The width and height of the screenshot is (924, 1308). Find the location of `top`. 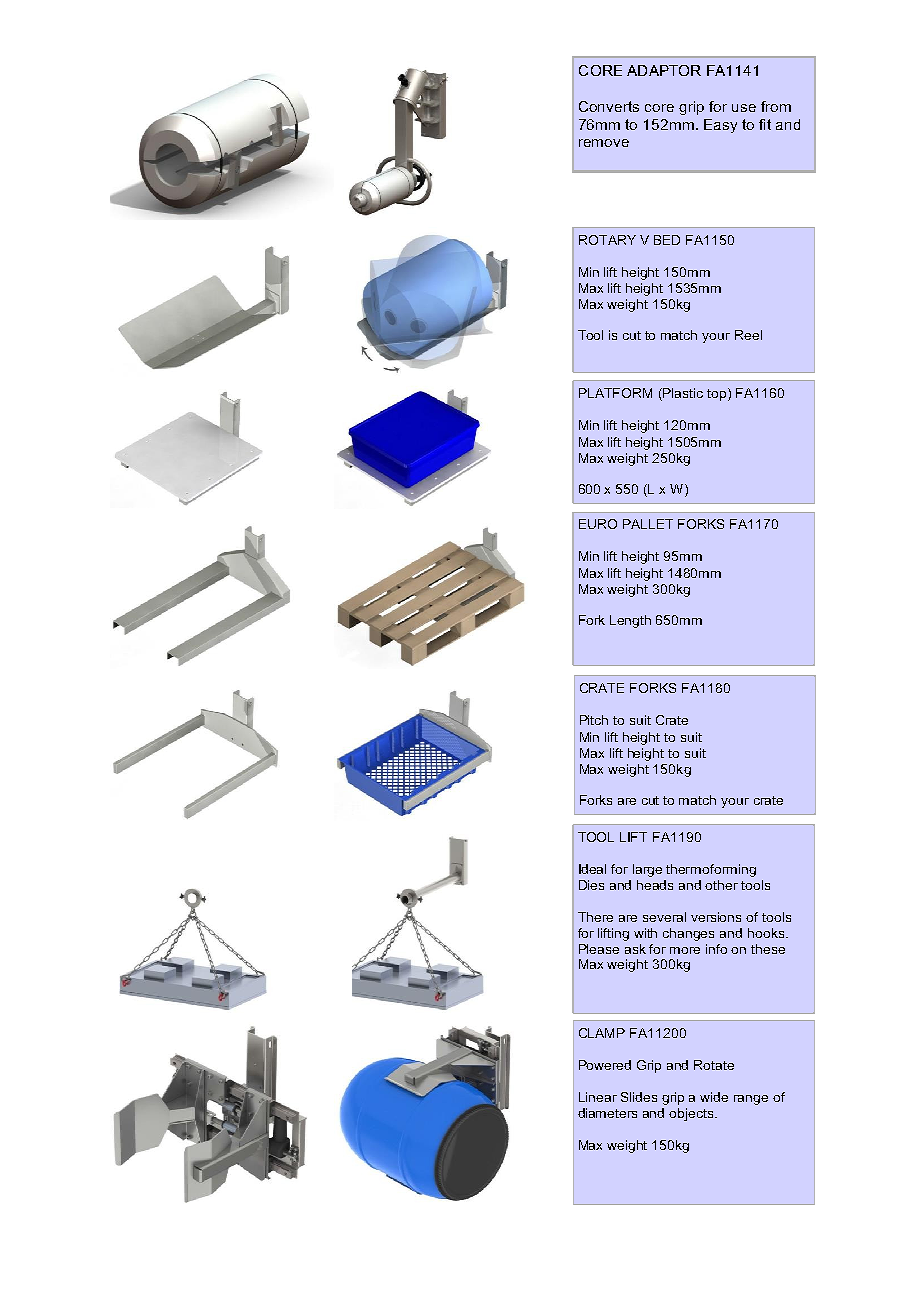

top is located at coordinates (718, 394).
